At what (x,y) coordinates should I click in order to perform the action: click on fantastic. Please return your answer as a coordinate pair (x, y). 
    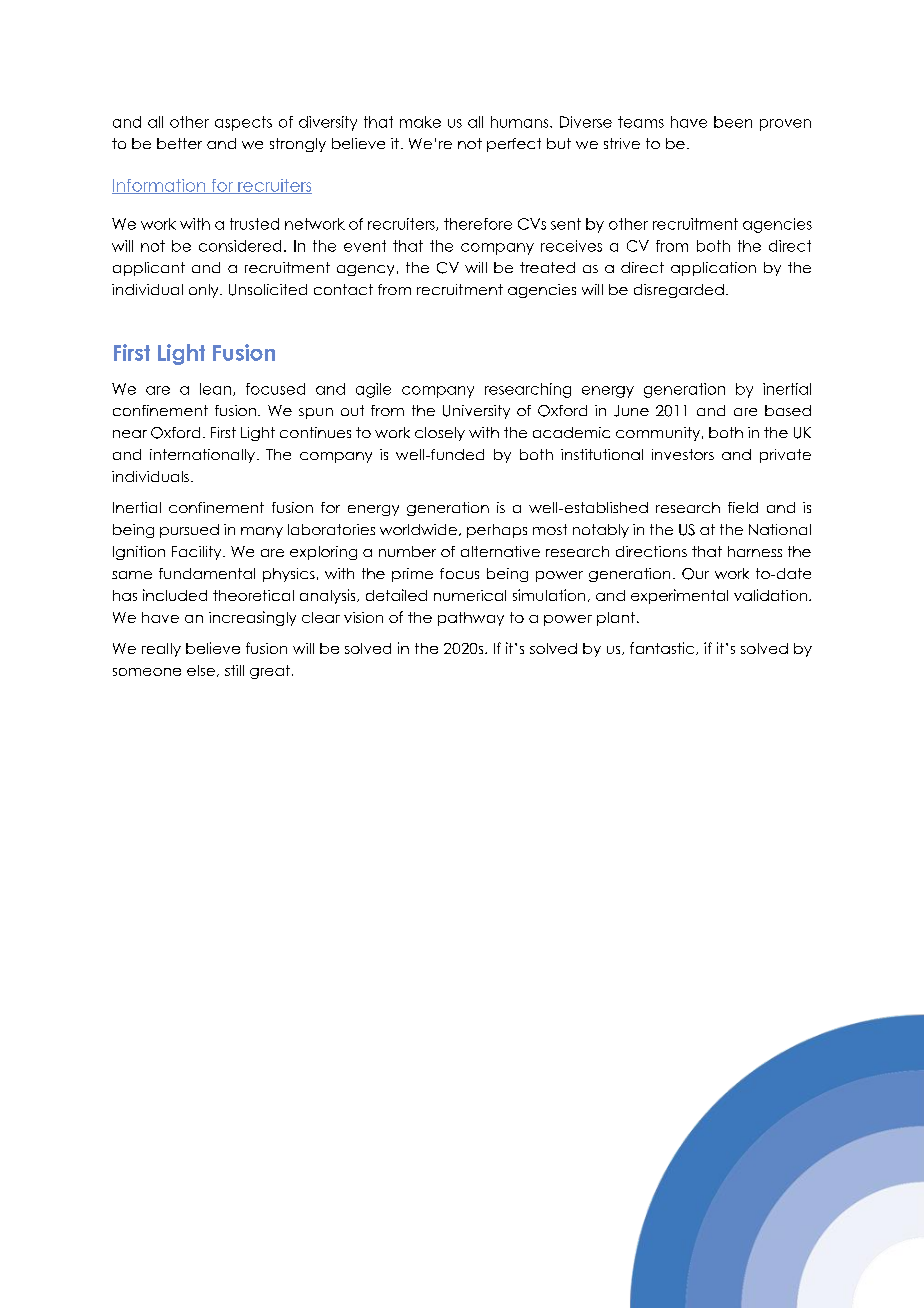
    Looking at the image, I should click on (663, 648).
